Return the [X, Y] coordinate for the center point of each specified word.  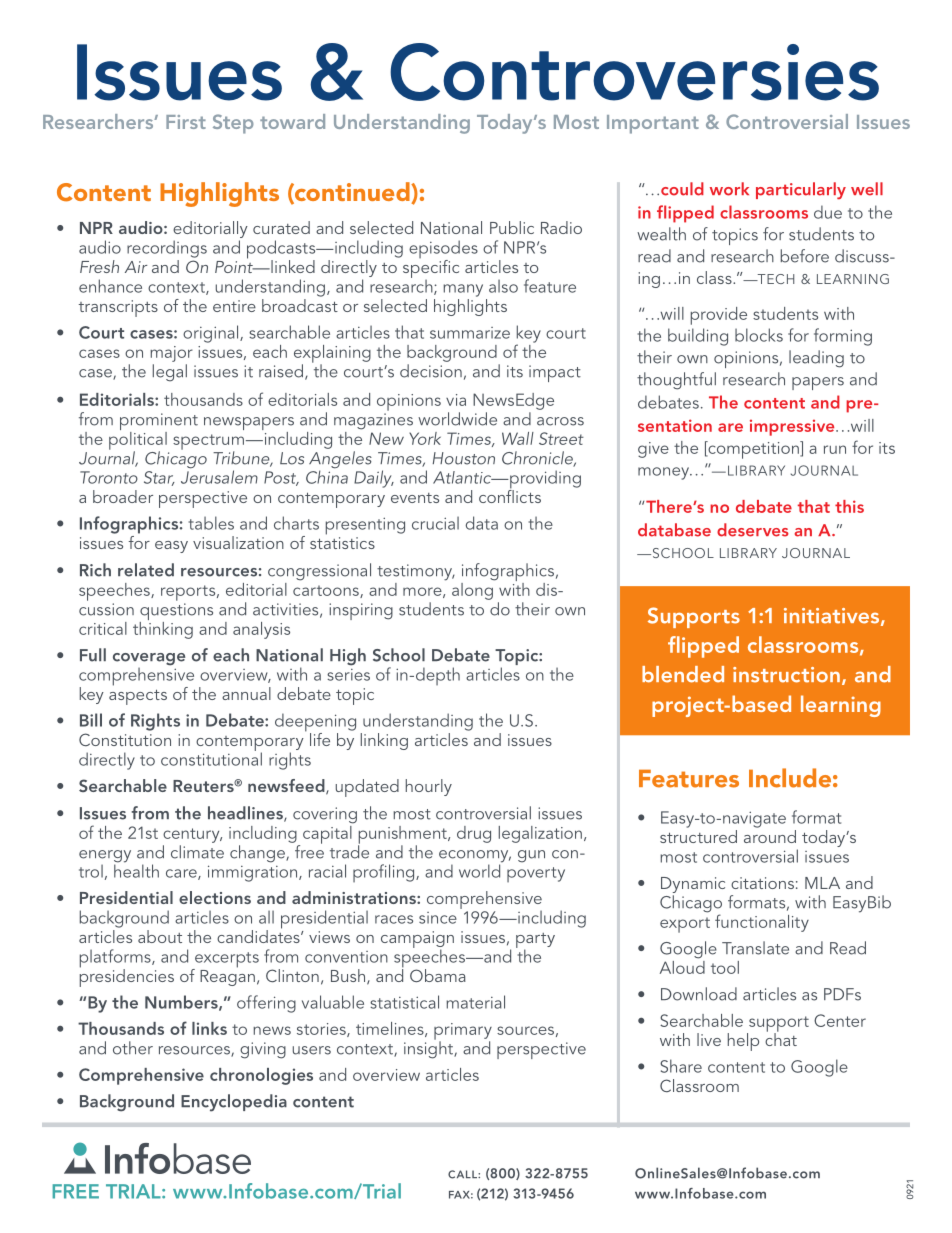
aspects [138, 697]
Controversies [634, 72]
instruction [786, 675]
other [133, 1048]
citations [762, 883]
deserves [753, 530]
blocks [759, 335]
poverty [536, 874]
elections [215, 897]
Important [653, 124]
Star [159, 478]
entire [234, 306]
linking [384, 741]
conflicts [510, 495]
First [186, 122]
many [463, 290]
